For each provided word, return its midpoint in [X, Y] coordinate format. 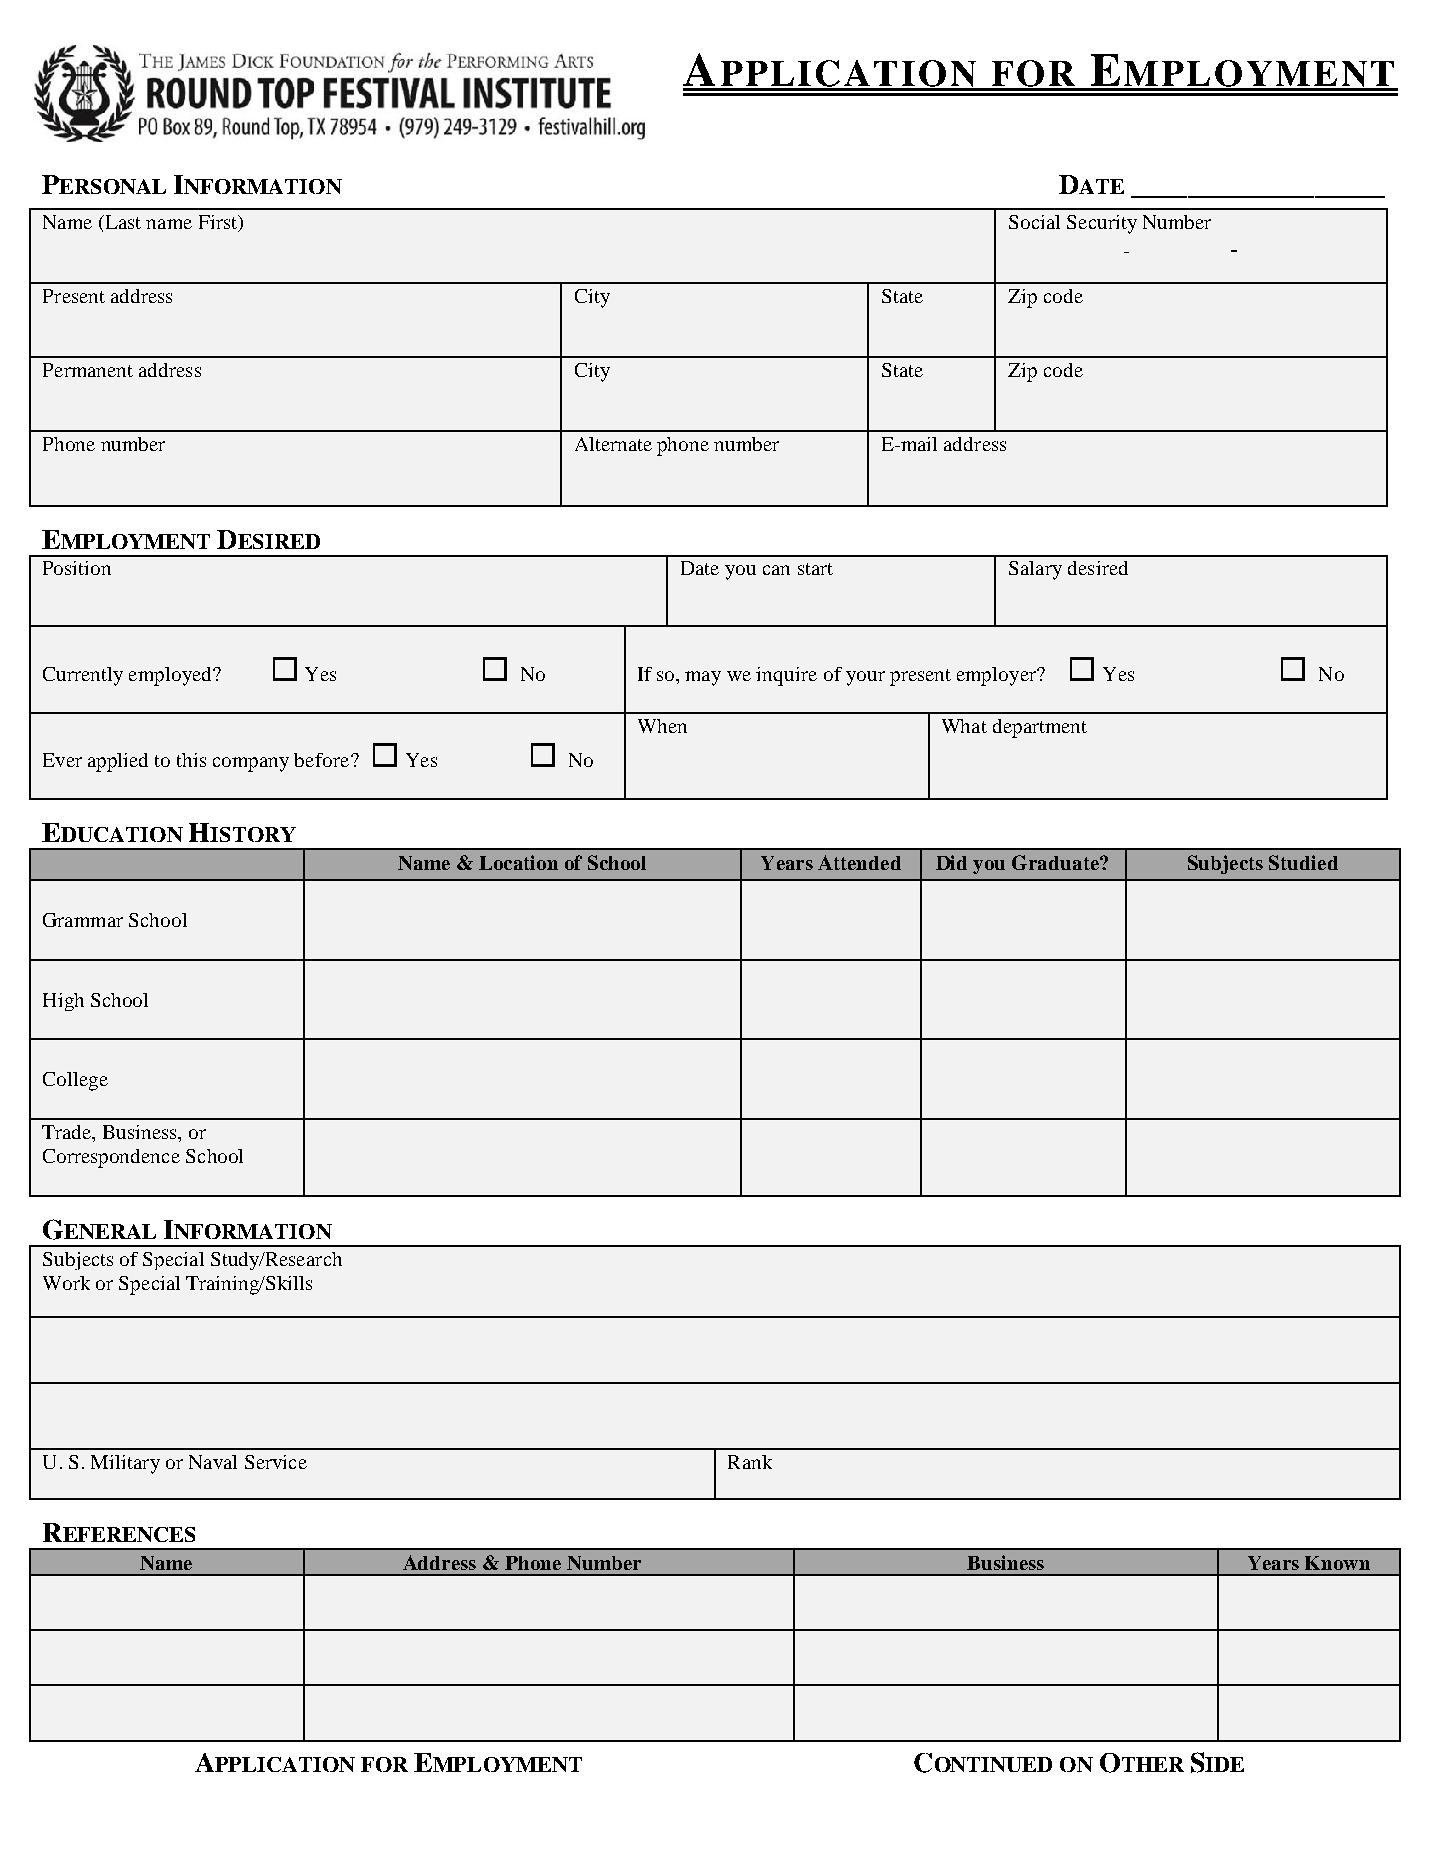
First [219, 222]
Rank [750, 1462]
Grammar [83, 920]
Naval [213, 1462]
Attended [859, 862]
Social [1034, 222]
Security [1102, 224]
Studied [1303, 862]
